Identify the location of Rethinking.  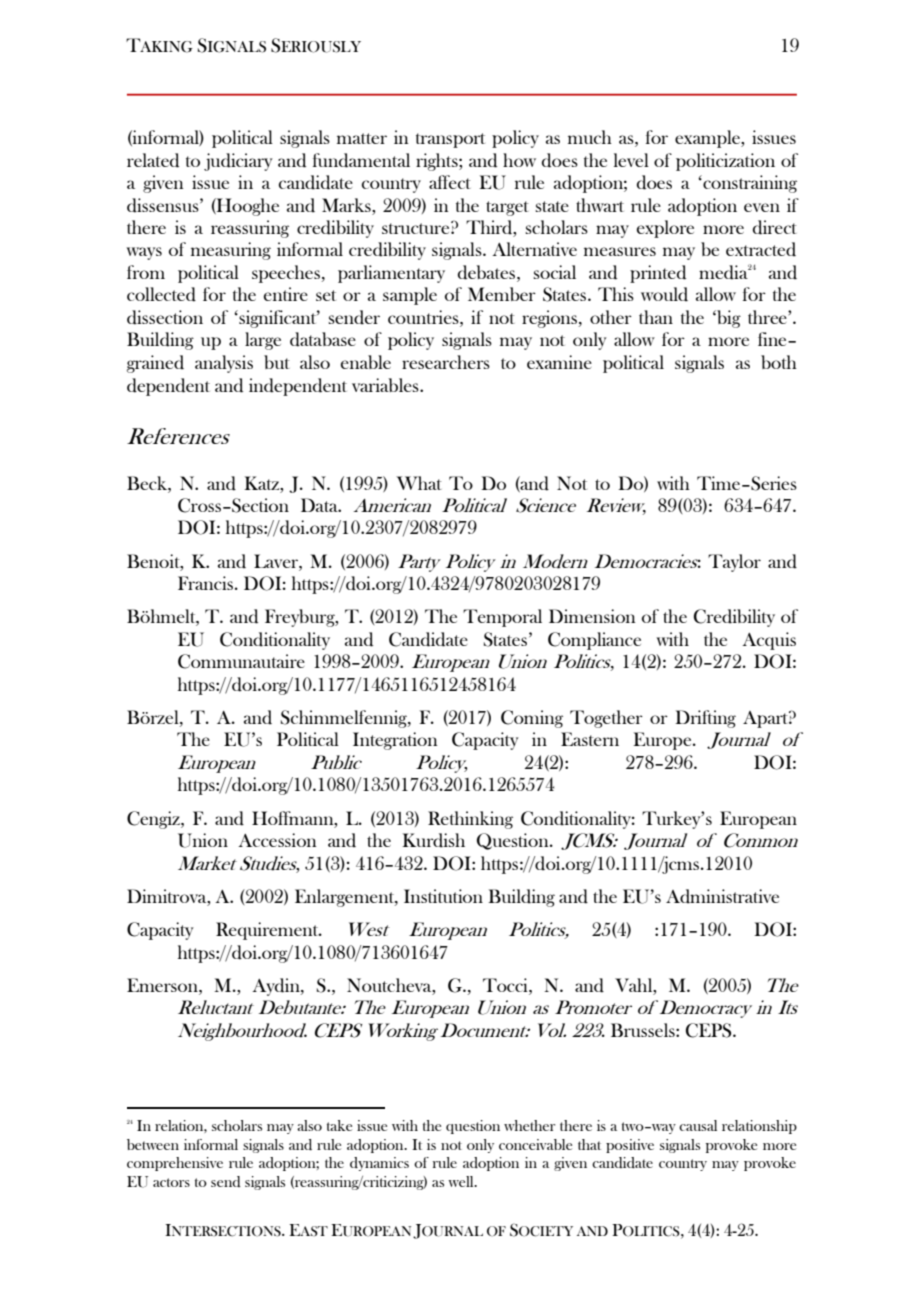
(470, 820).
